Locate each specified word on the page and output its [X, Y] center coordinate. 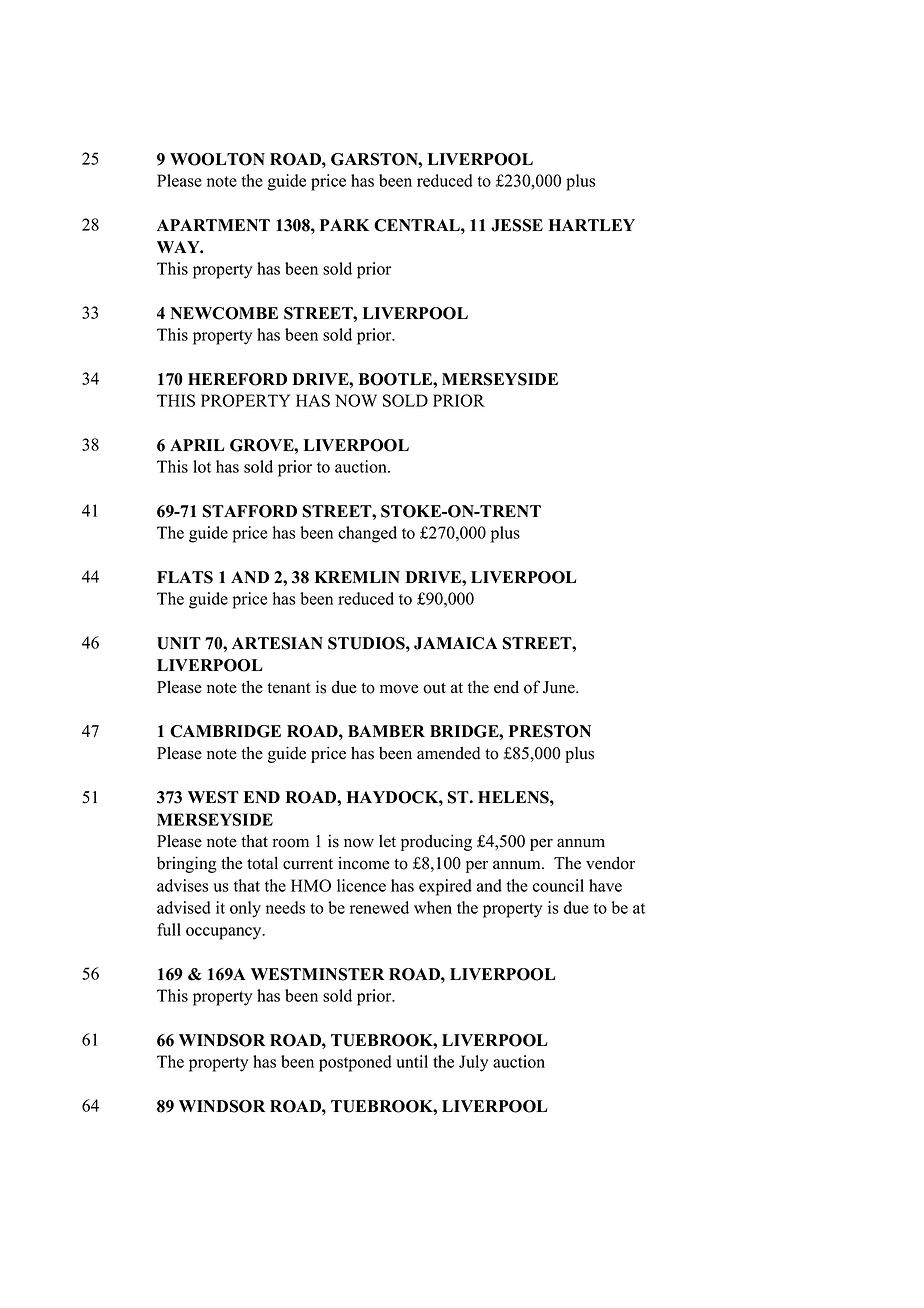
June [560, 687]
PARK [344, 225]
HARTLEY [592, 225]
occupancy [225, 933]
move [399, 689]
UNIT [179, 643]
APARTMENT [213, 225]
